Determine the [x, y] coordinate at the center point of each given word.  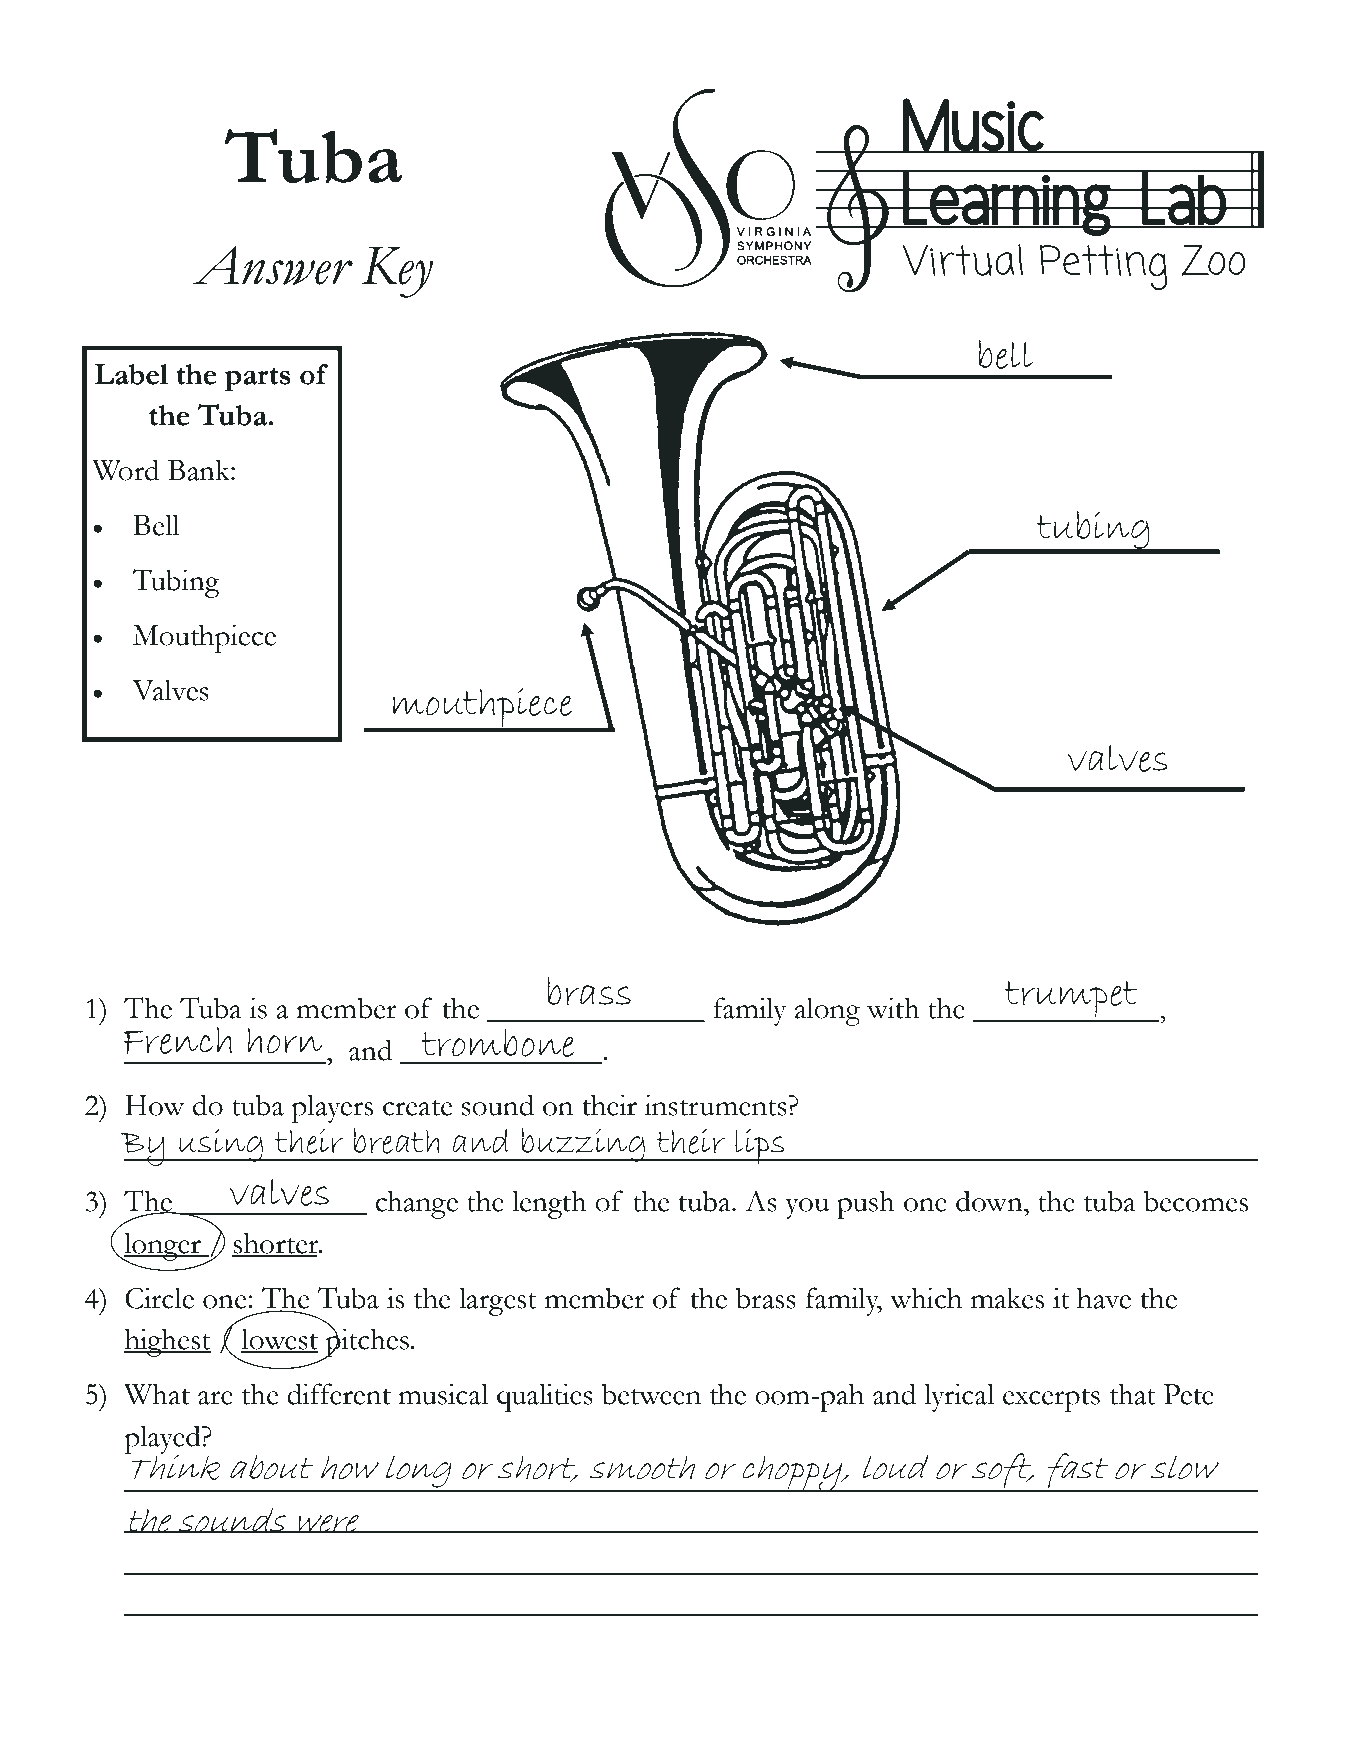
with [893, 1008]
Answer [272, 265]
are [215, 1398]
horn [284, 1040]
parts [258, 380]
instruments [716, 1105]
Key [397, 272]
